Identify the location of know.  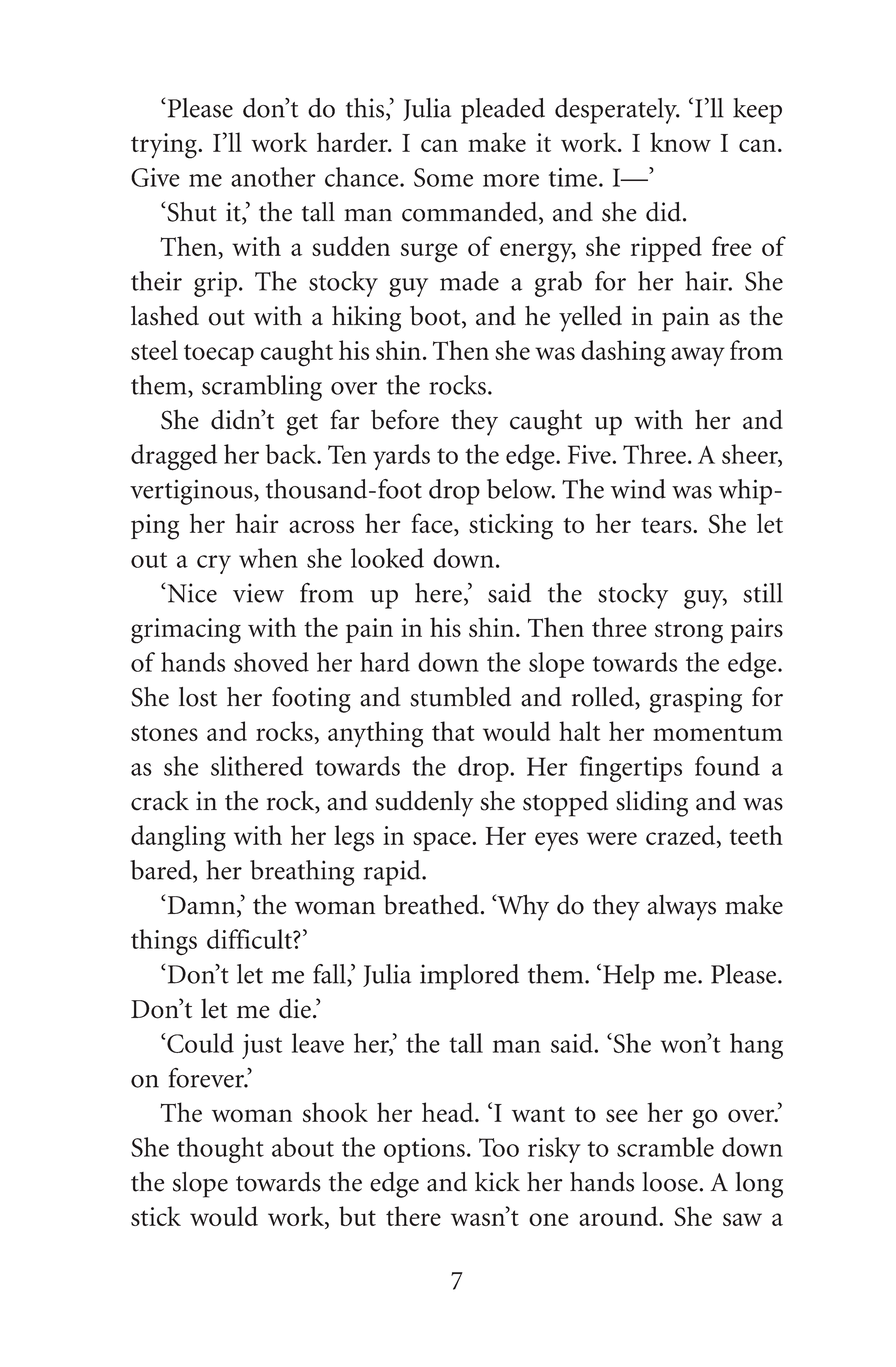
(680, 142).
